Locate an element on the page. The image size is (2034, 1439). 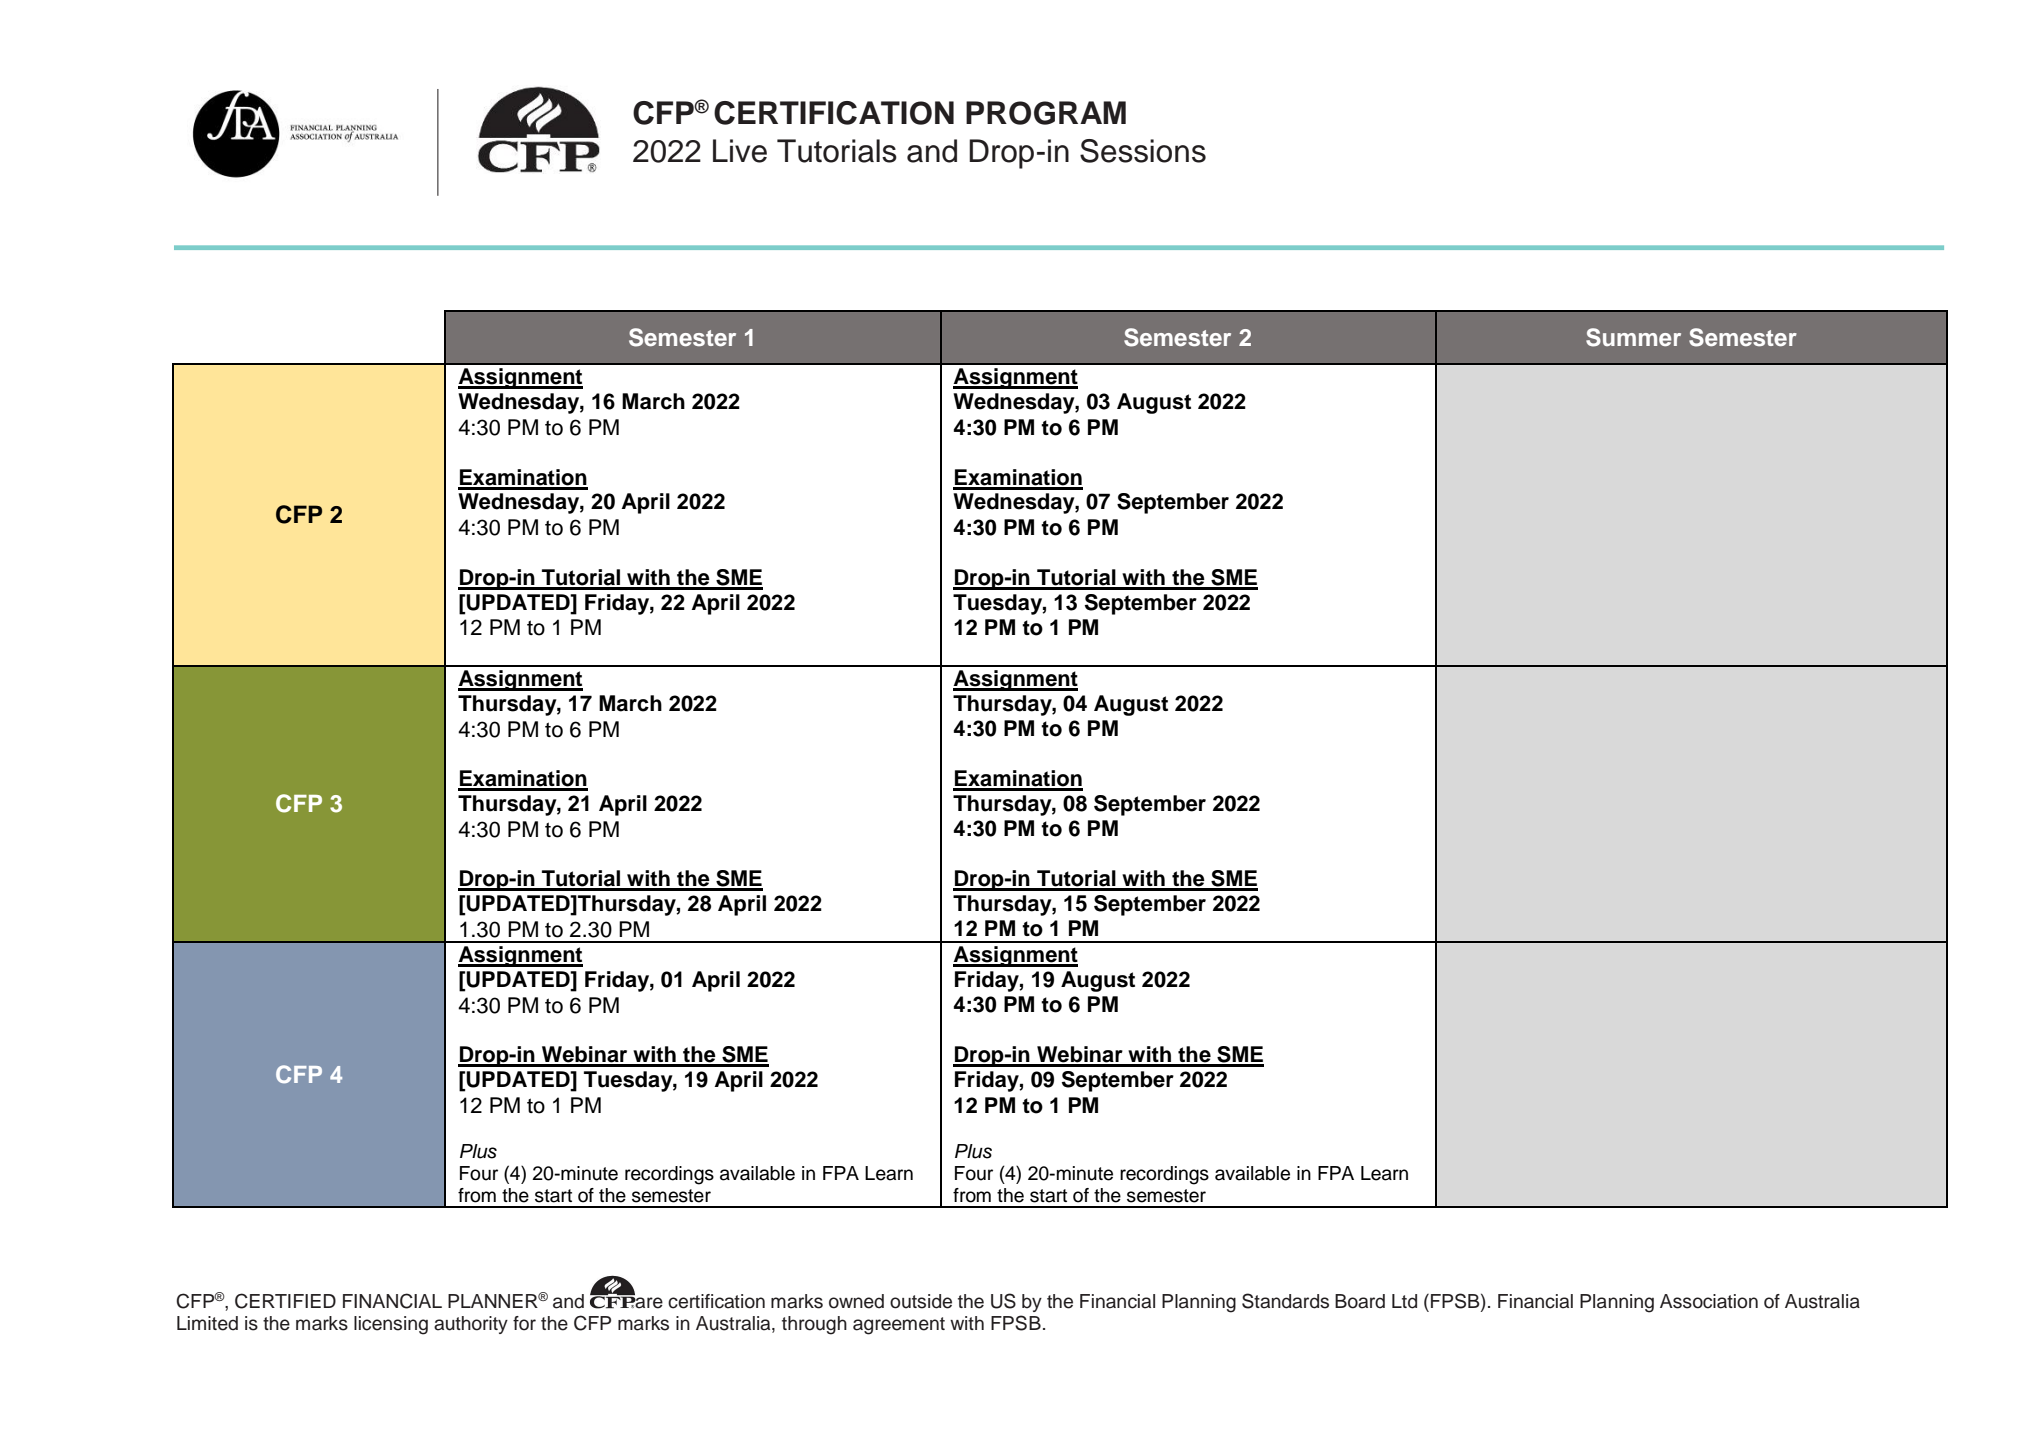
licensing is located at coordinates (391, 1325).
